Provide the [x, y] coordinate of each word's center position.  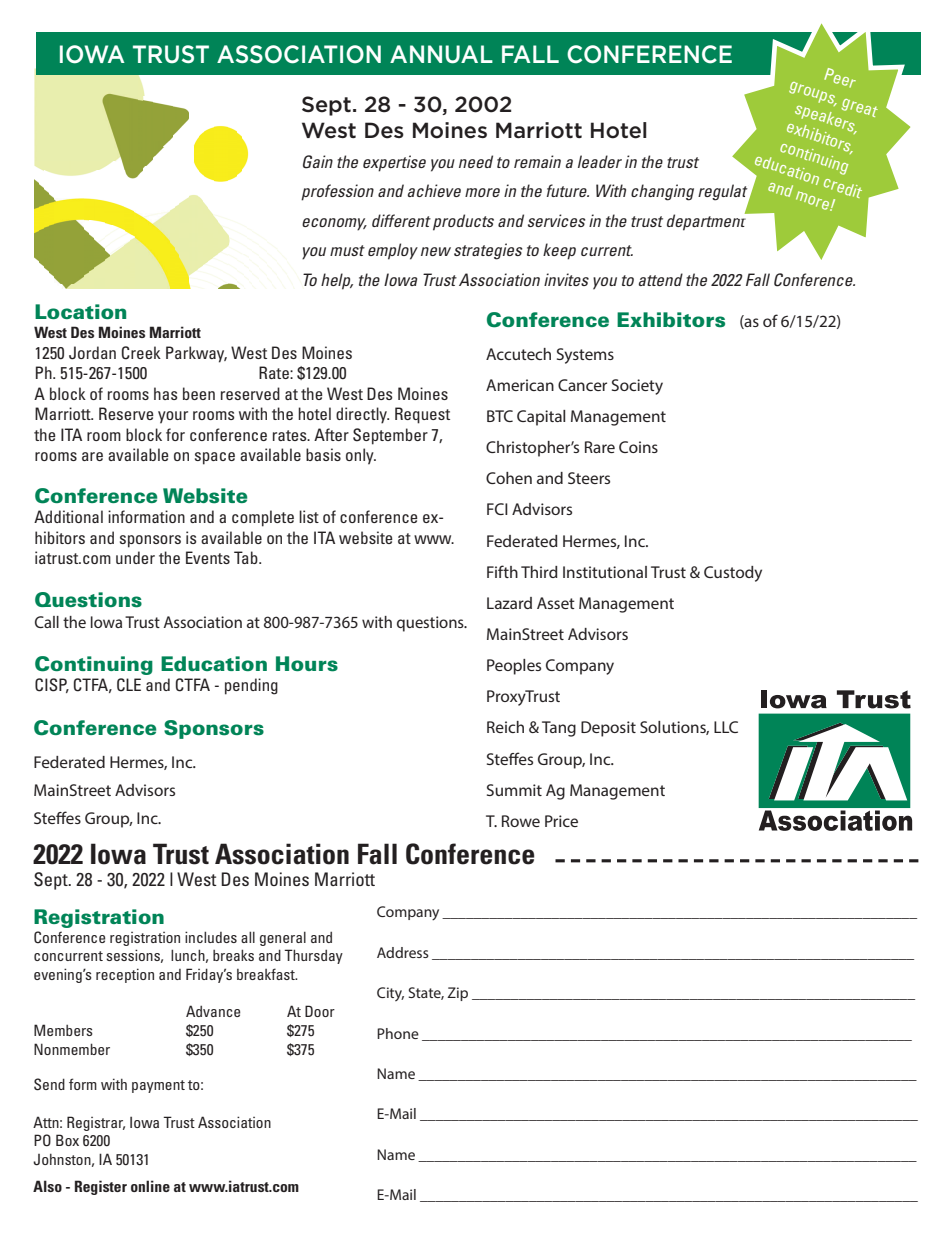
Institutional [605, 572]
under [135, 557]
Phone [398, 1033]
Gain [318, 162]
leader [600, 161]
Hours [307, 664]
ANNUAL [441, 54]
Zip [457, 994]
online [150, 1186]
